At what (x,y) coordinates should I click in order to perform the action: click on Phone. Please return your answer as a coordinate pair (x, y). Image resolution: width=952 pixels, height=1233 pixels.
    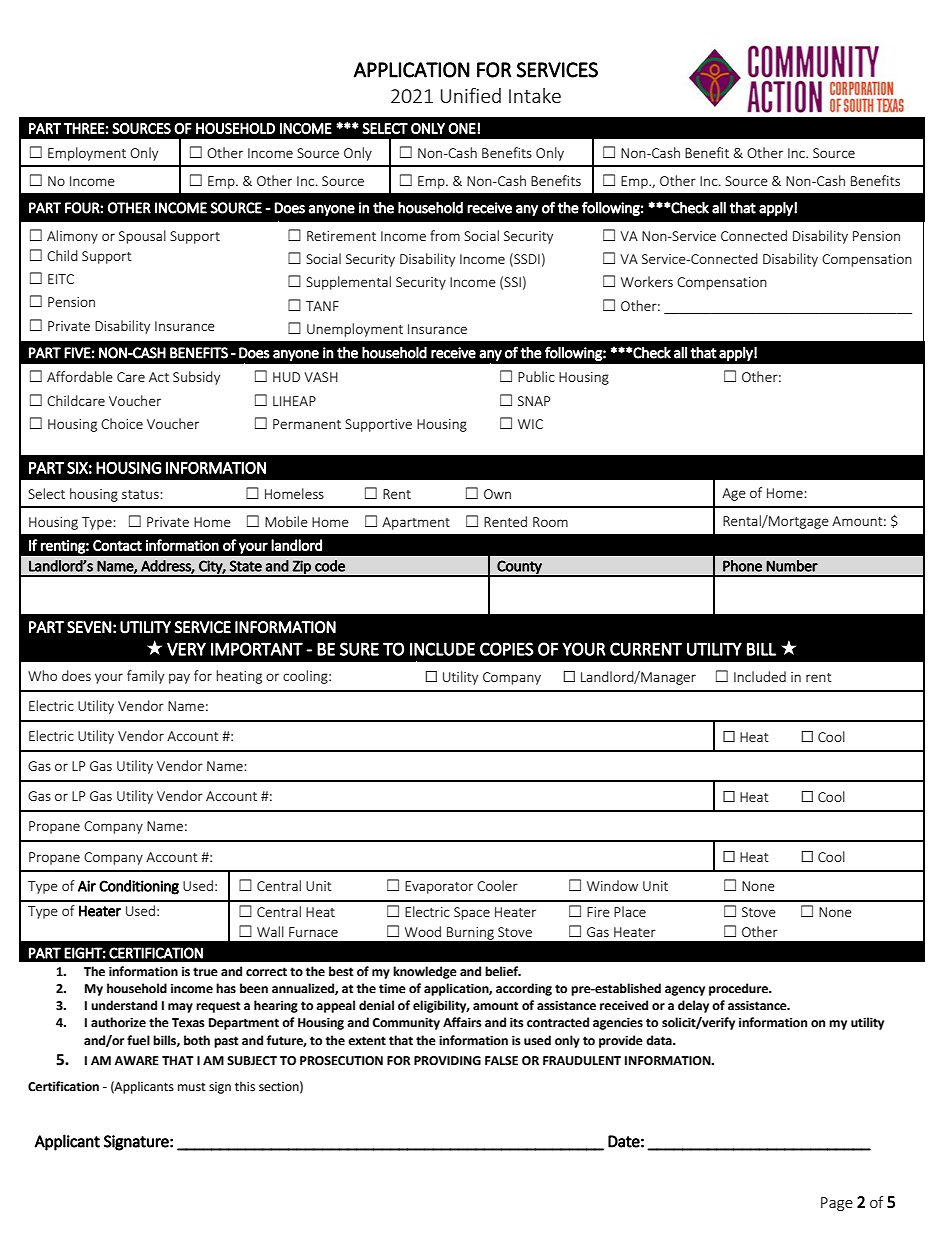
    Looking at the image, I should click on (742, 566).
